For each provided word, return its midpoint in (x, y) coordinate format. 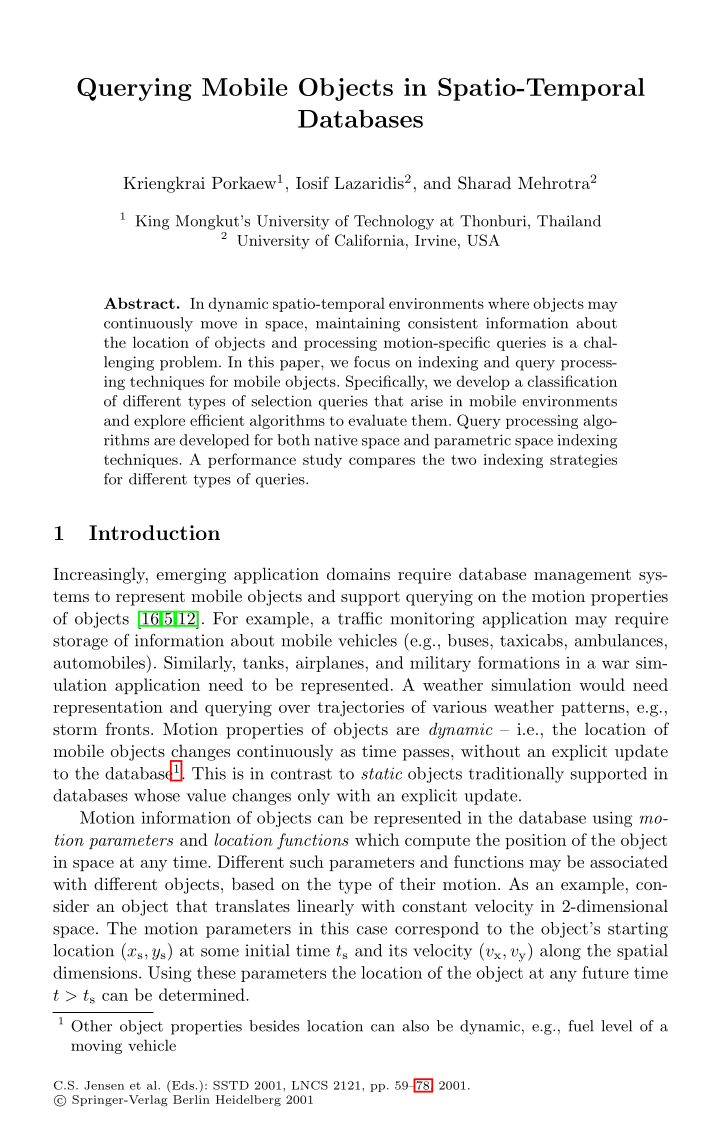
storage (80, 642)
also (415, 1026)
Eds (182, 1085)
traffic (360, 618)
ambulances (619, 640)
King (152, 222)
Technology (394, 222)
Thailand (569, 221)
